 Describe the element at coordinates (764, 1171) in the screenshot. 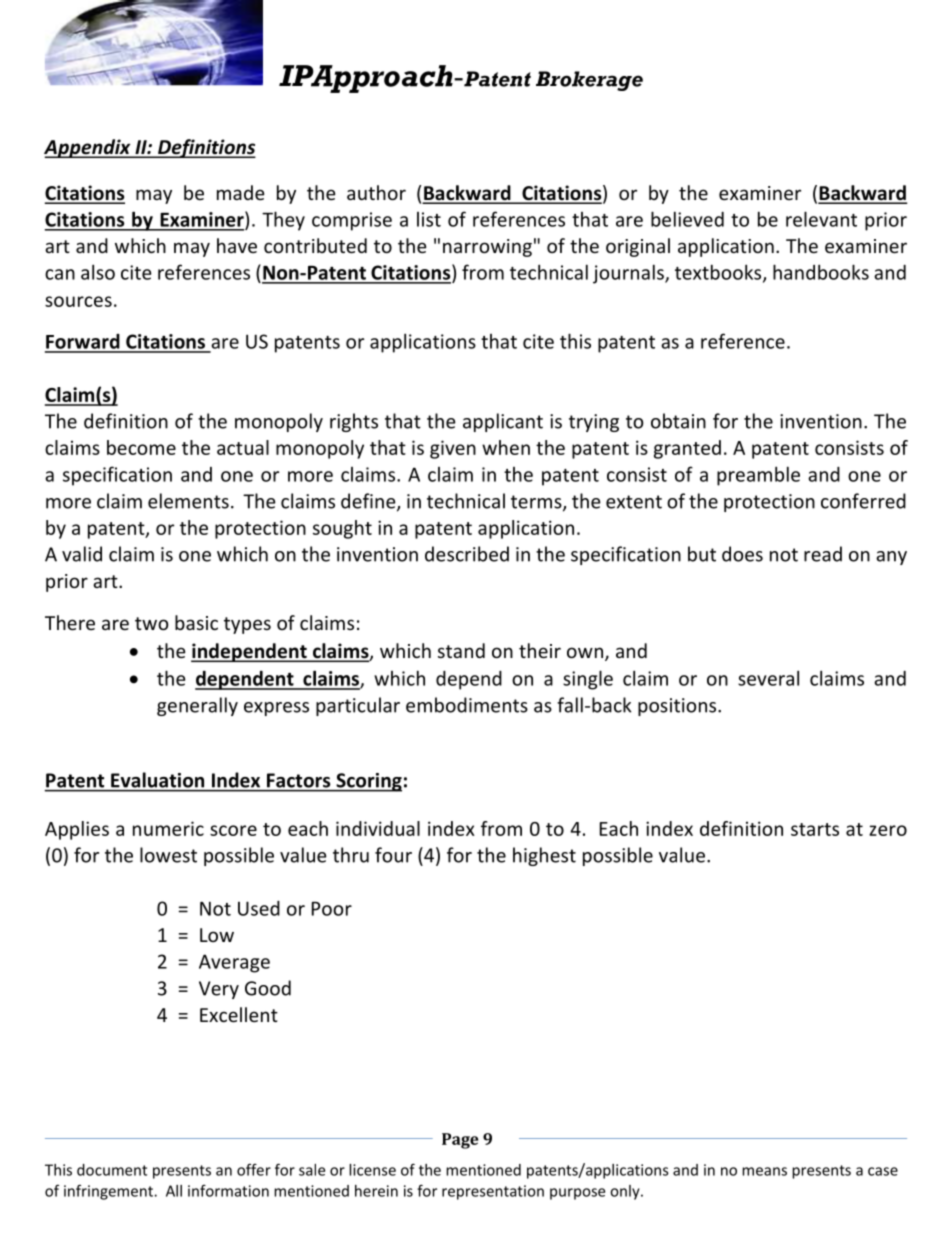

I see `means` at that location.
